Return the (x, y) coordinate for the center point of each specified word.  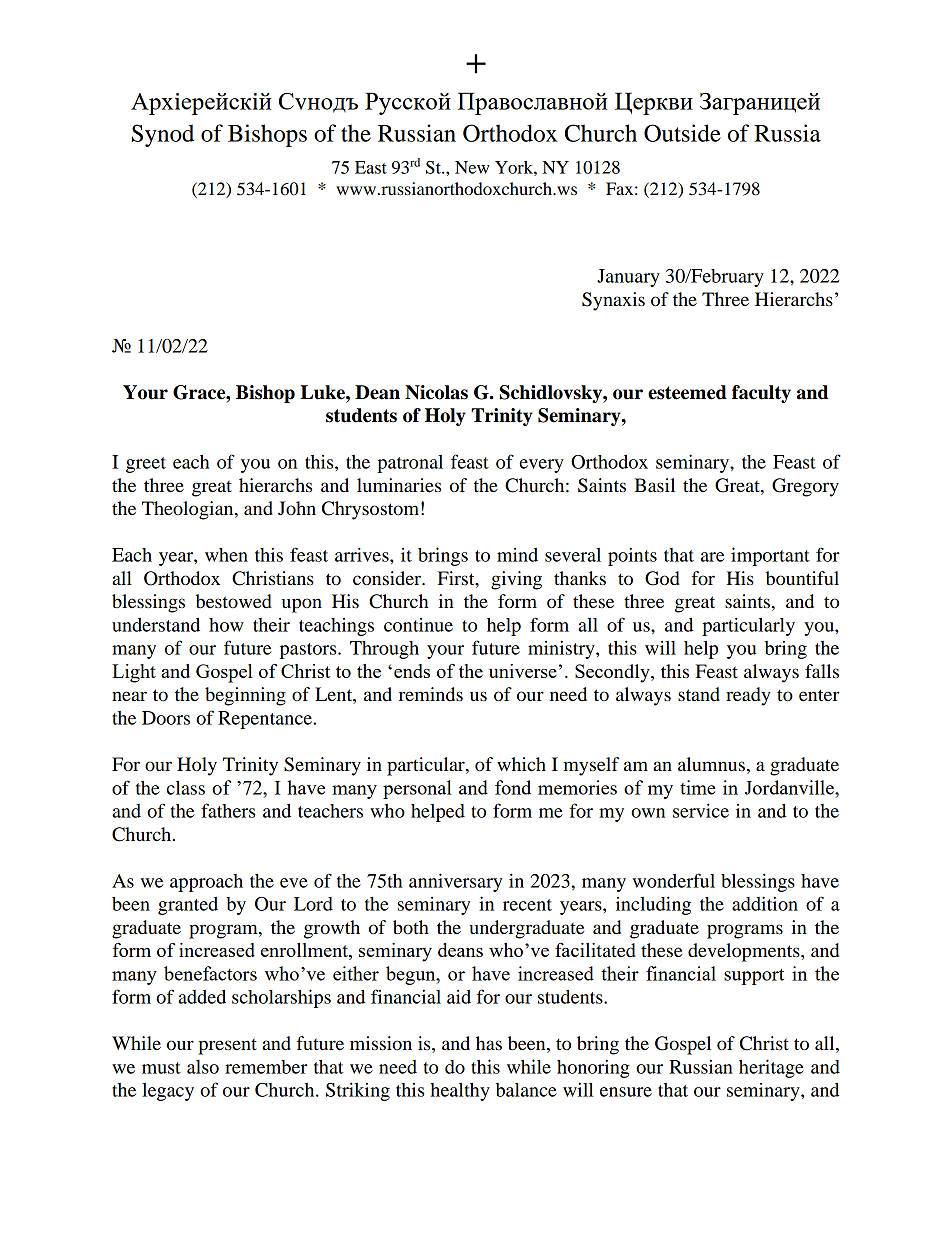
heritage (771, 1068)
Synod (163, 135)
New (472, 167)
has (489, 1043)
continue (418, 625)
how (226, 625)
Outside (682, 133)
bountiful (802, 578)
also (203, 1067)
